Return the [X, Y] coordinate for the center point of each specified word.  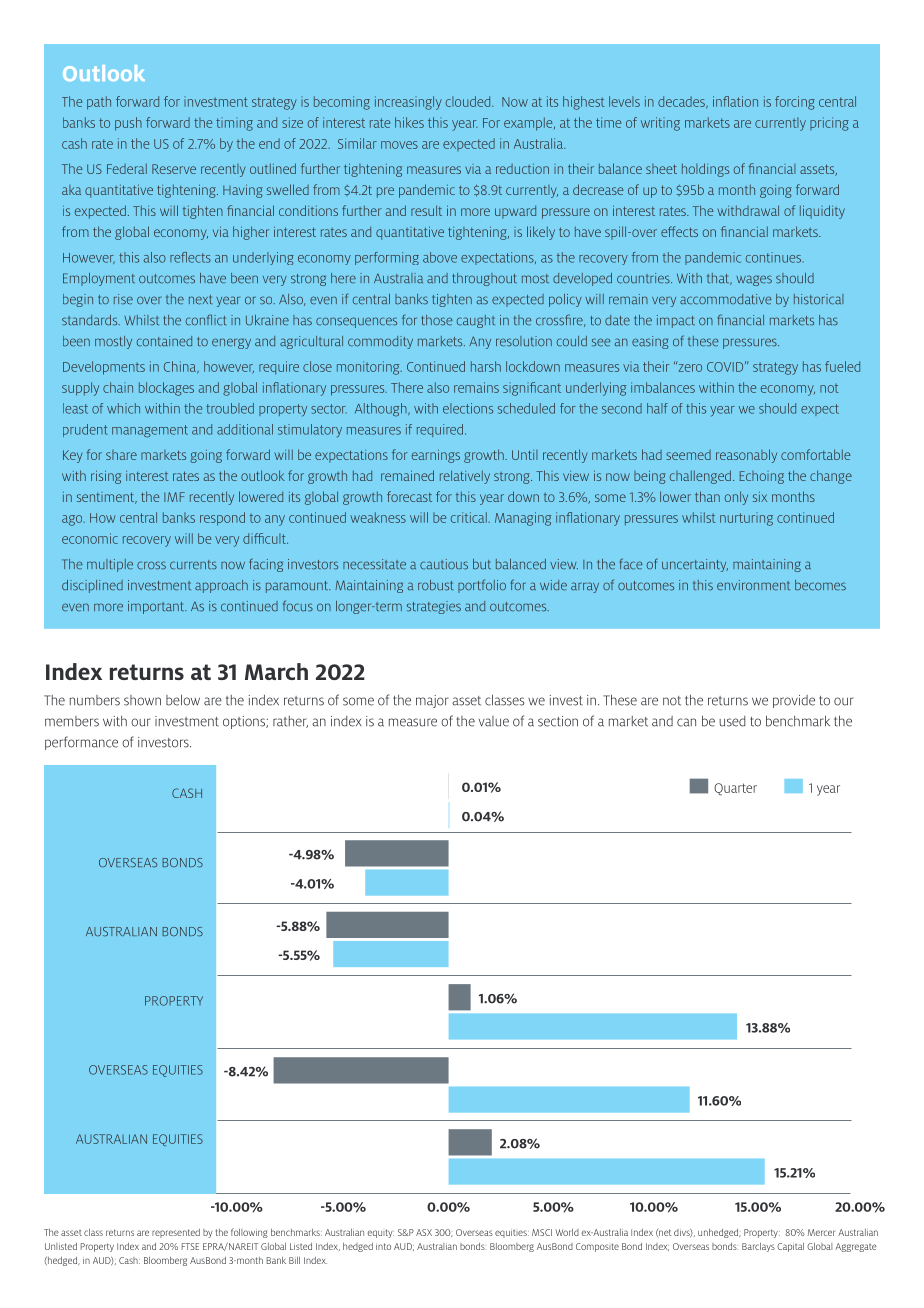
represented [176, 1233]
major [432, 701]
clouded [469, 101]
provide [794, 701]
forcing [795, 103]
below [183, 700]
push [128, 124]
